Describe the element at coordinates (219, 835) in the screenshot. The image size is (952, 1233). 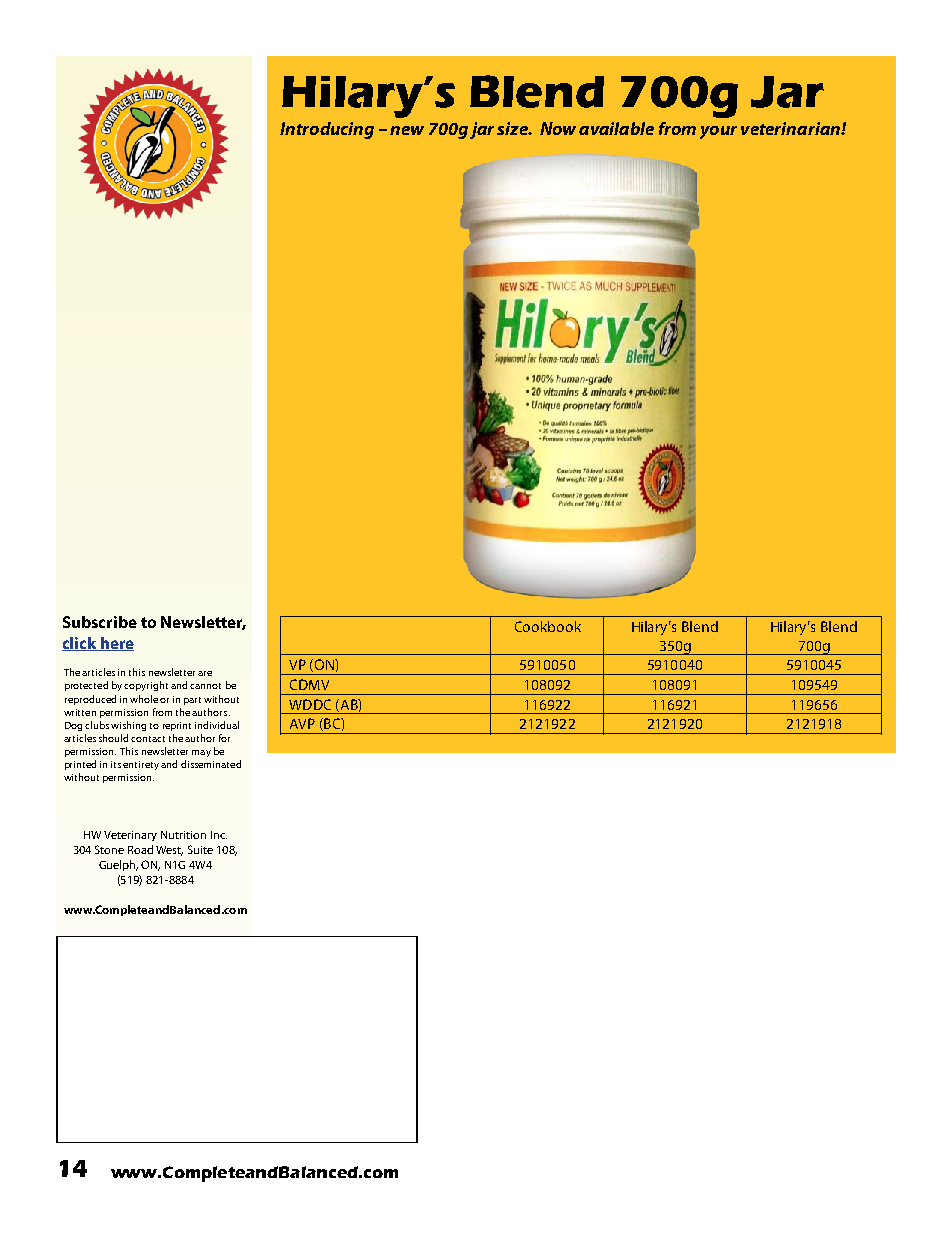
I see `Inc` at that location.
